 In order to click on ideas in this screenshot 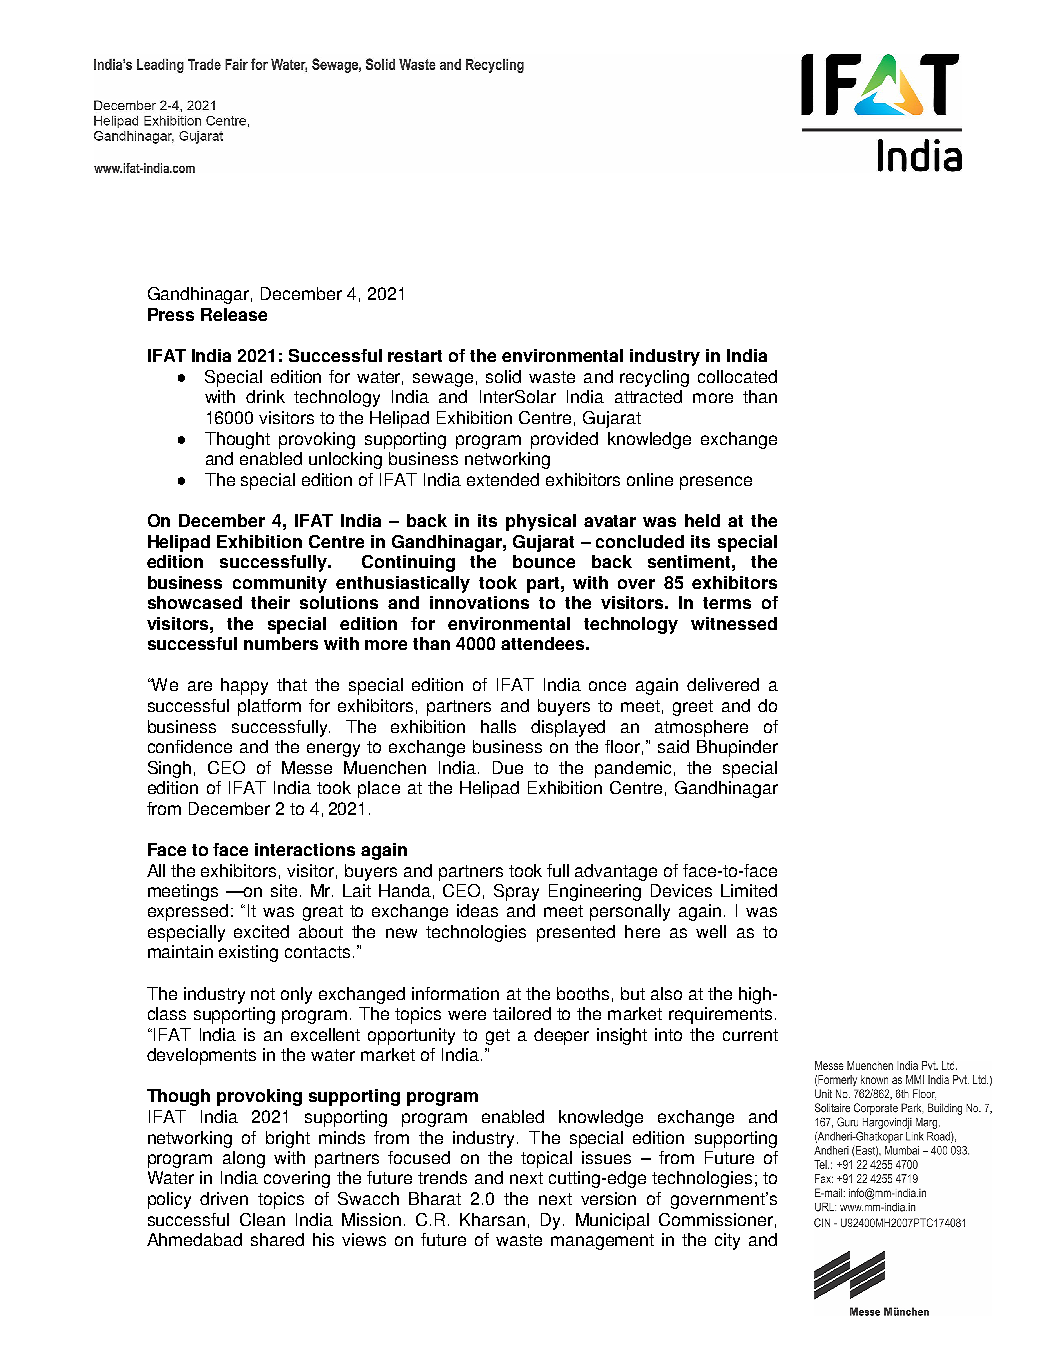, I will do `click(477, 910)`.
